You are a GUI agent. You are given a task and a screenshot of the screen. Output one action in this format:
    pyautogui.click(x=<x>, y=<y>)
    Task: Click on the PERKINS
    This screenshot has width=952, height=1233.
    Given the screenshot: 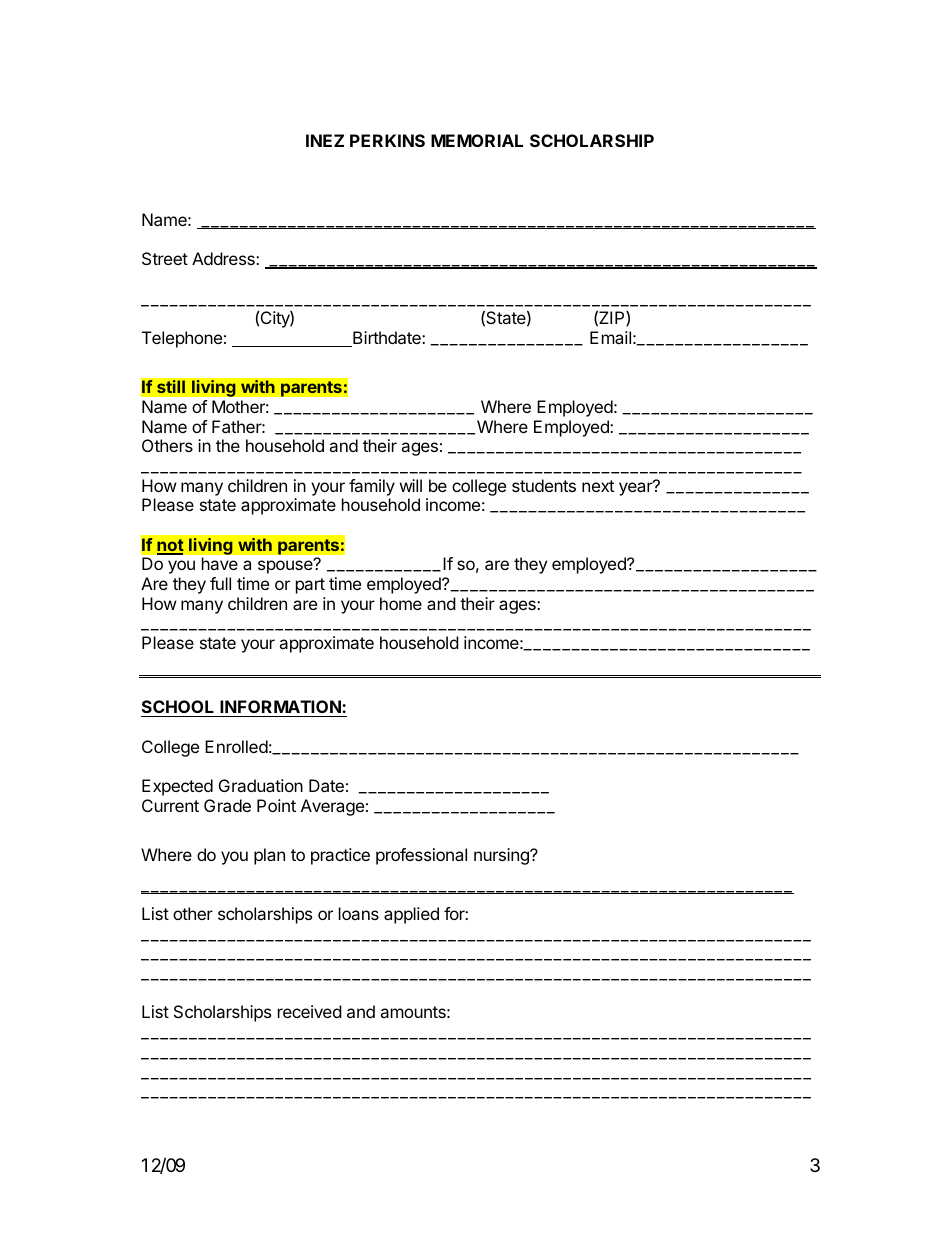 What is the action you would take?
    pyautogui.click(x=387, y=140)
